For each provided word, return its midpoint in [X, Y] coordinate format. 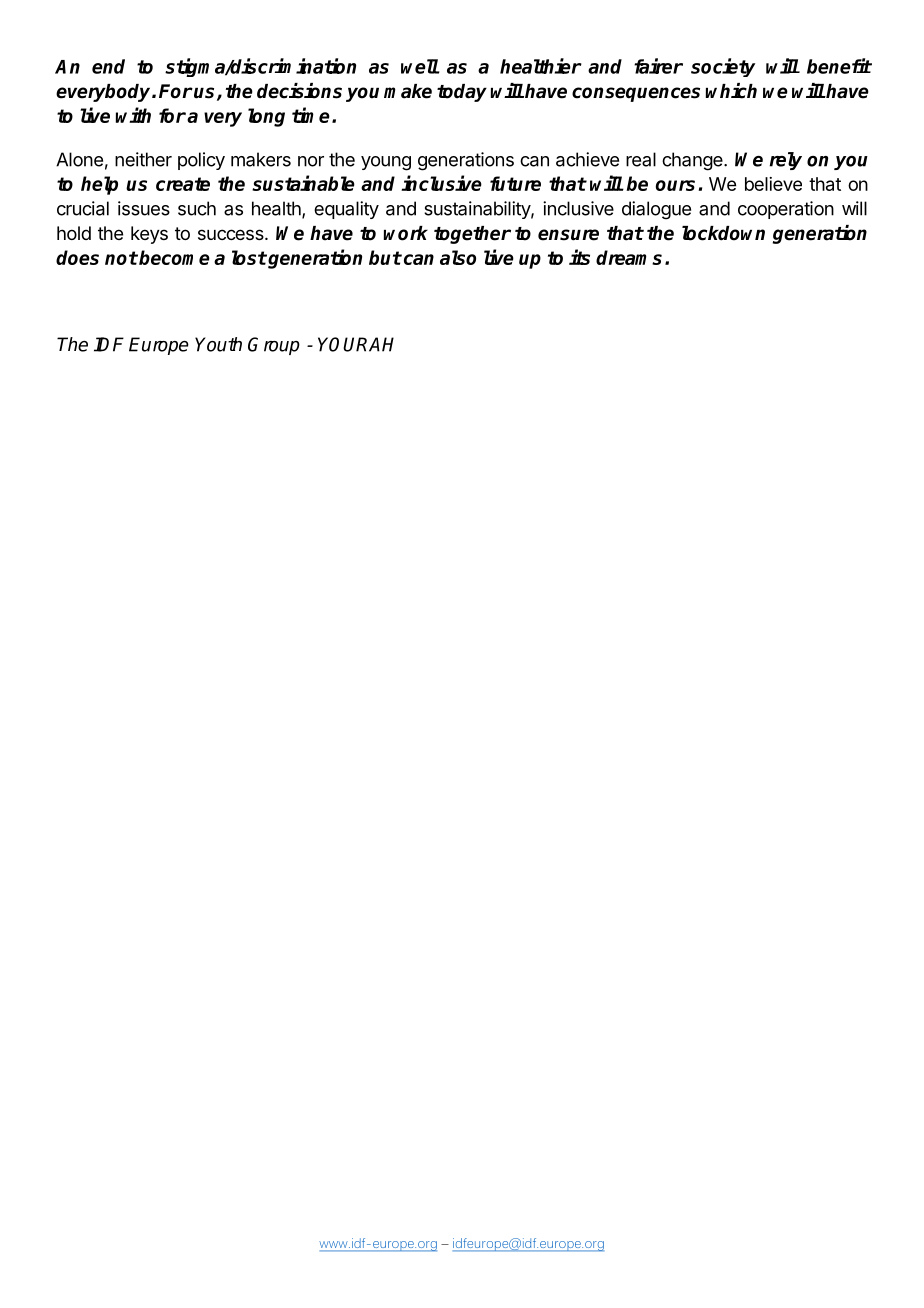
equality [346, 210]
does [77, 257]
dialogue [656, 210]
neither [143, 159]
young [386, 163]
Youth [218, 344]
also [458, 257]
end [108, 66]
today [462, 93]
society [723, 67]
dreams [629, 257]
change [693, 161]
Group [274, 346]
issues [144, 208]
